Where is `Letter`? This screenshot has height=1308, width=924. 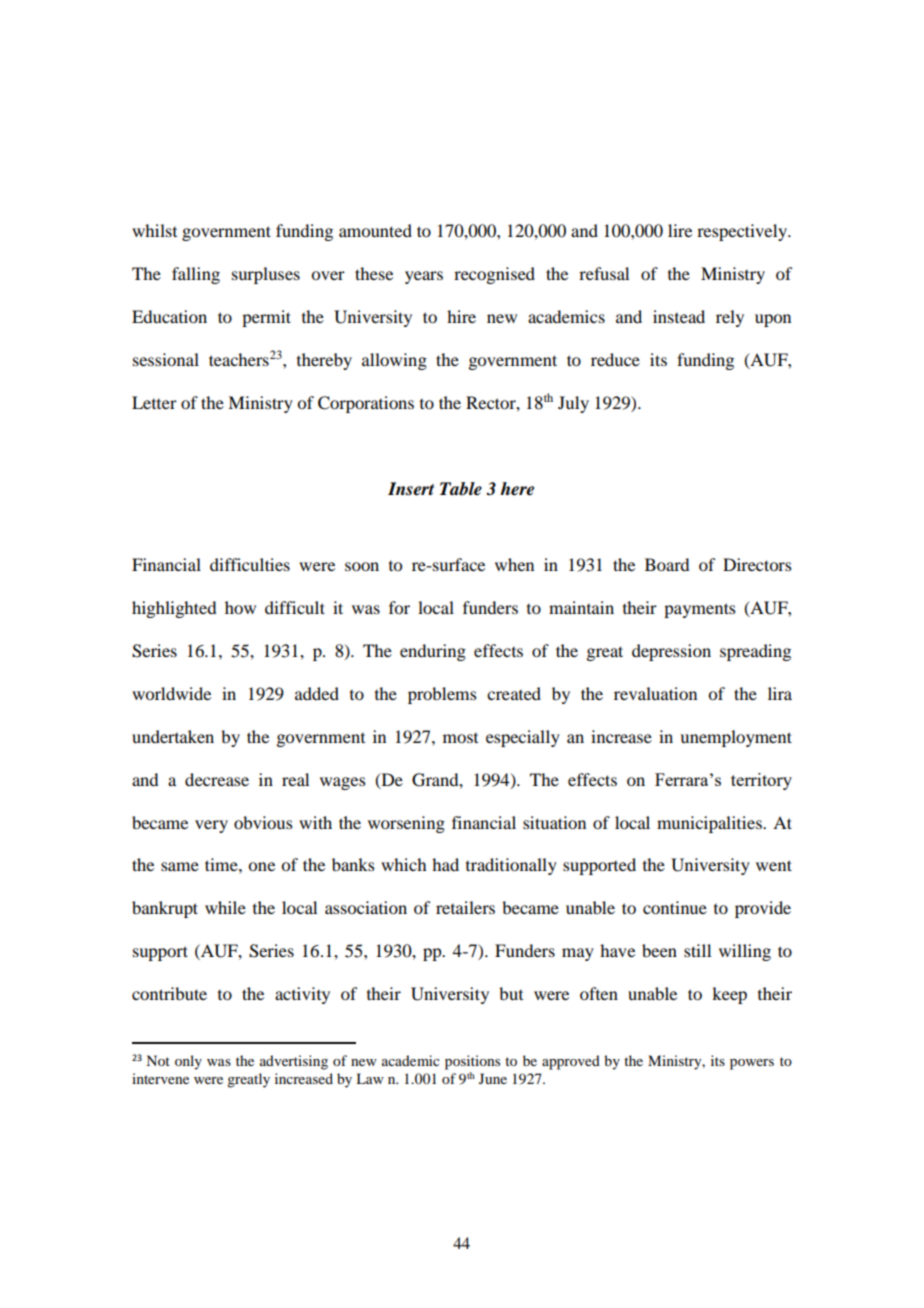 Letter is located at coordinates (154, 402).
